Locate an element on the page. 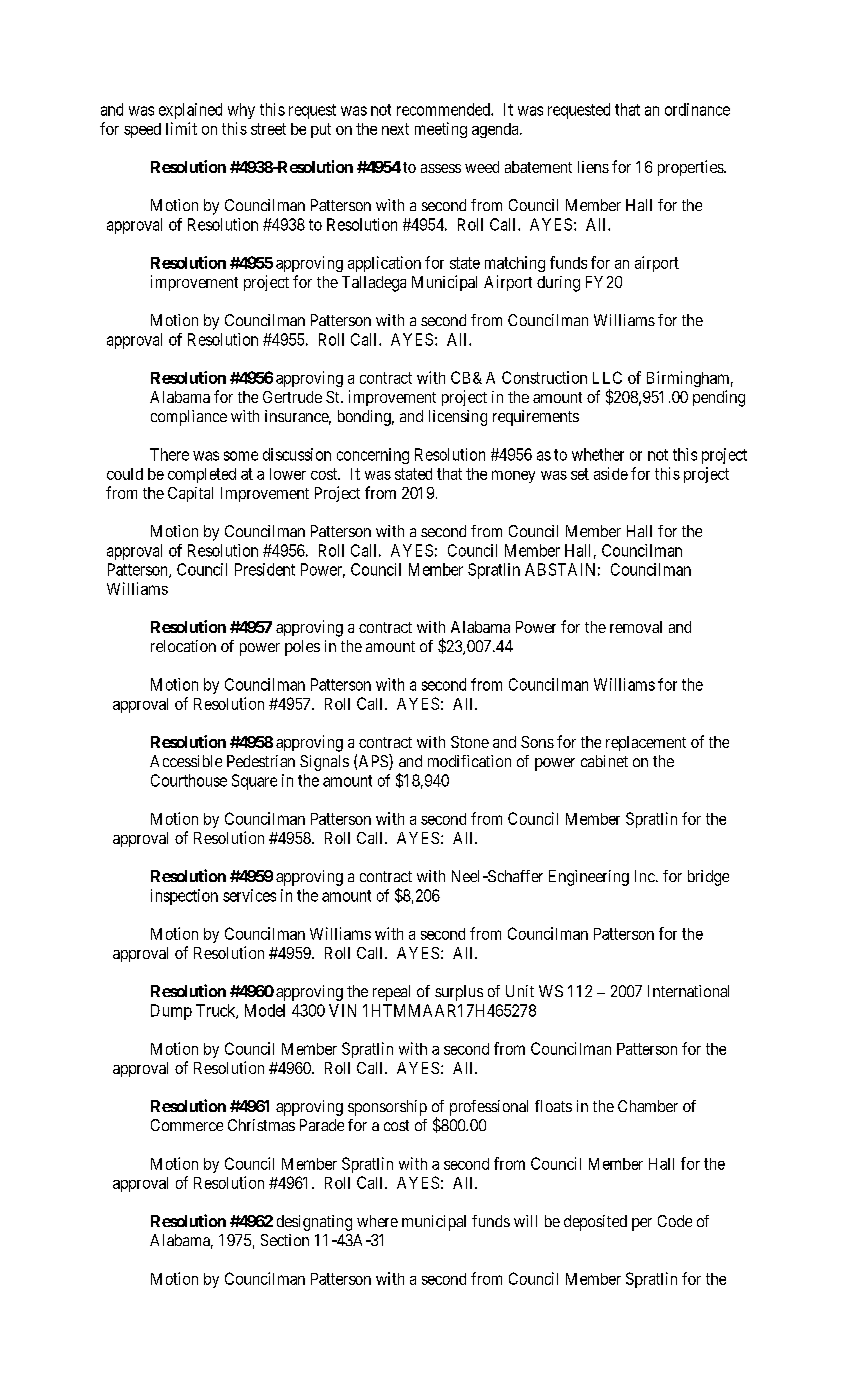  where is located at coordinates (377, 1221).
